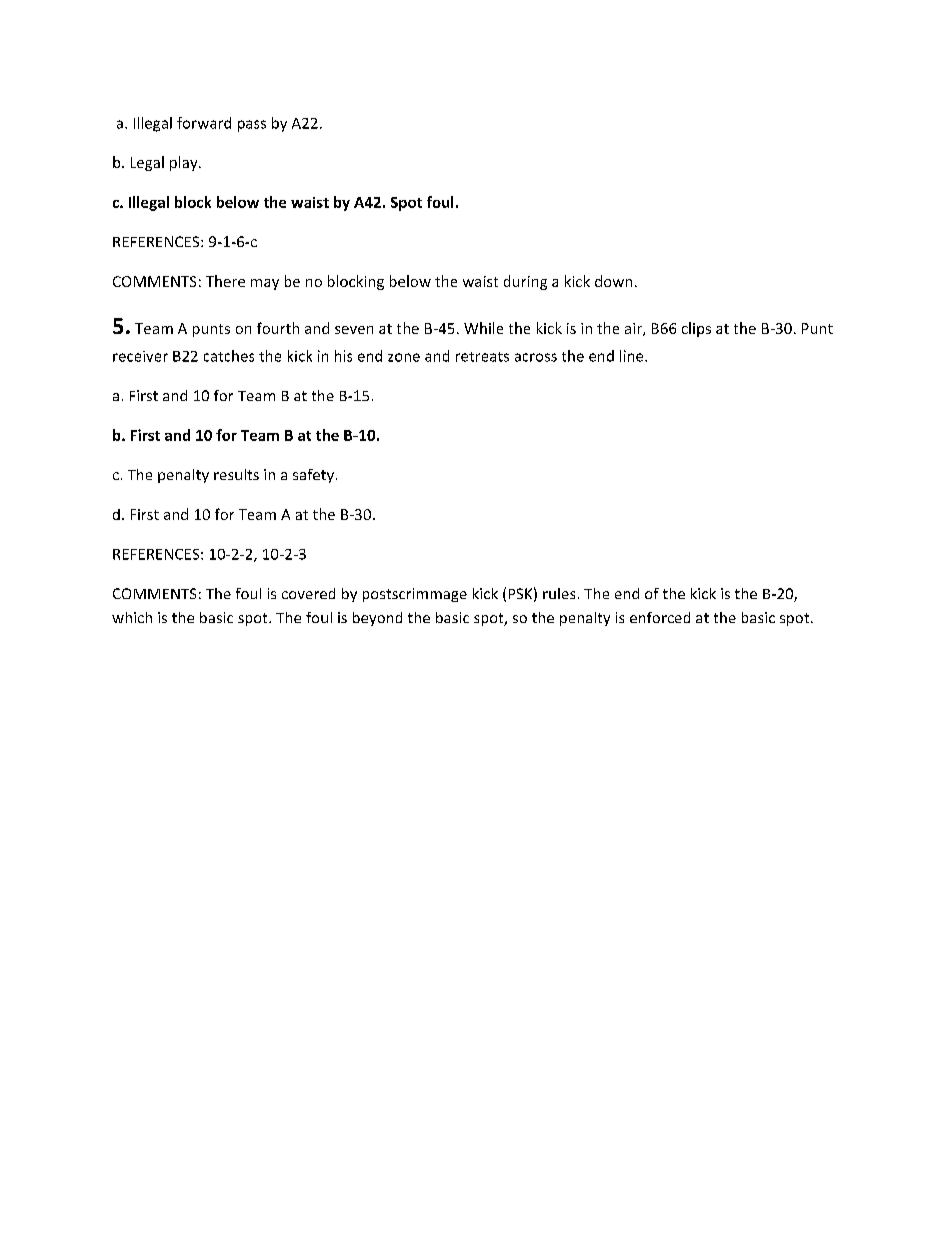 The height and width of the screenshot is (1233, 952). What do you see at coordinates (404, 357) in the screenshot?
I see `zone` at bounding box center [404, 357].
